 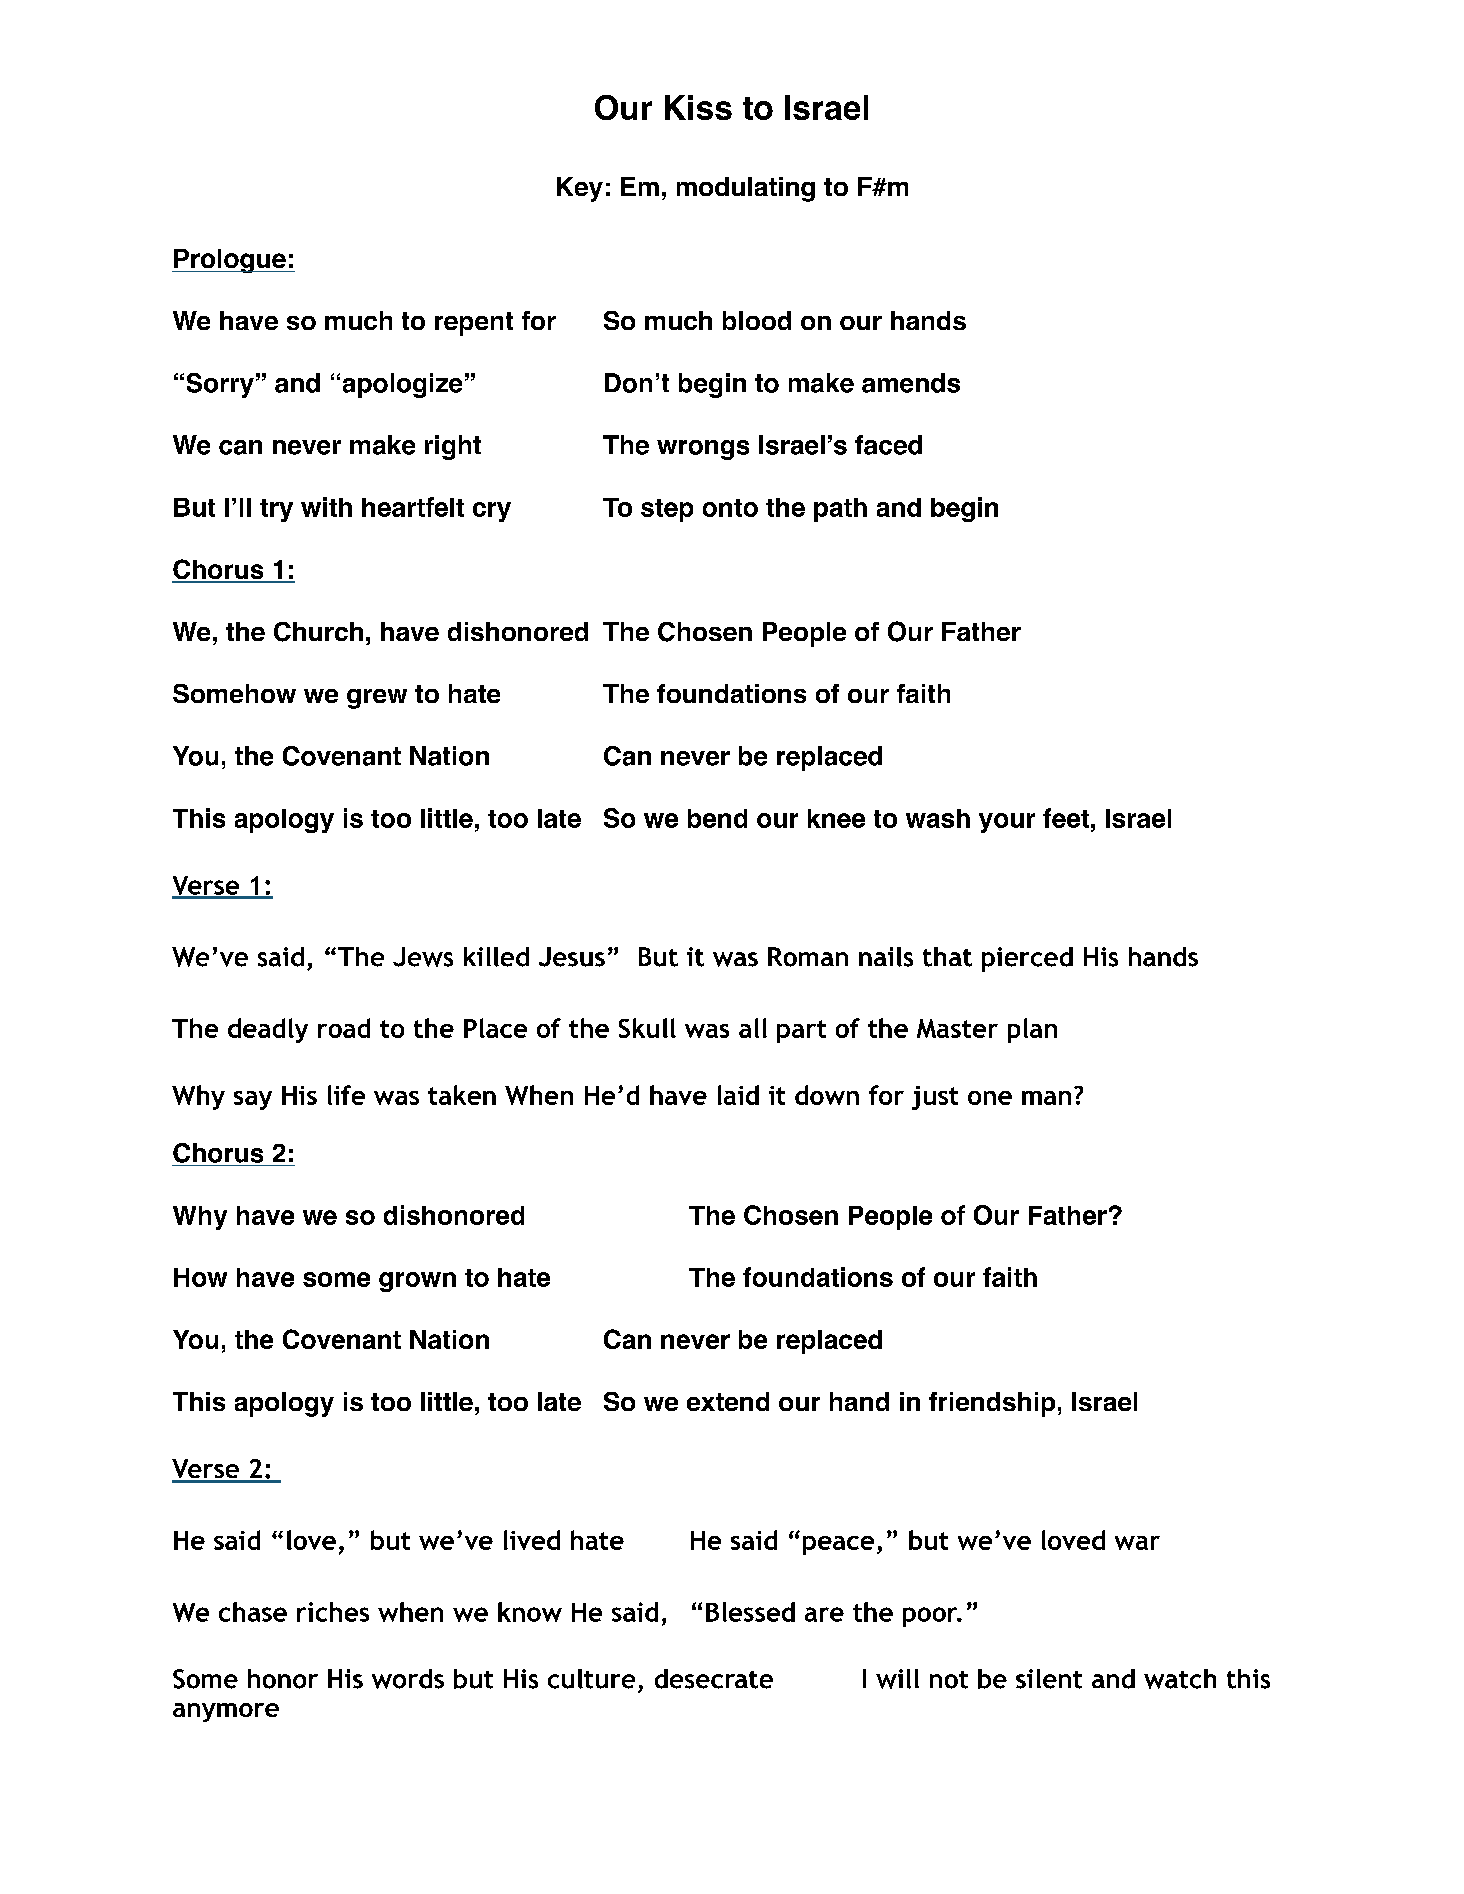 I want to click on Kiss, so click(x=698, y=107).
